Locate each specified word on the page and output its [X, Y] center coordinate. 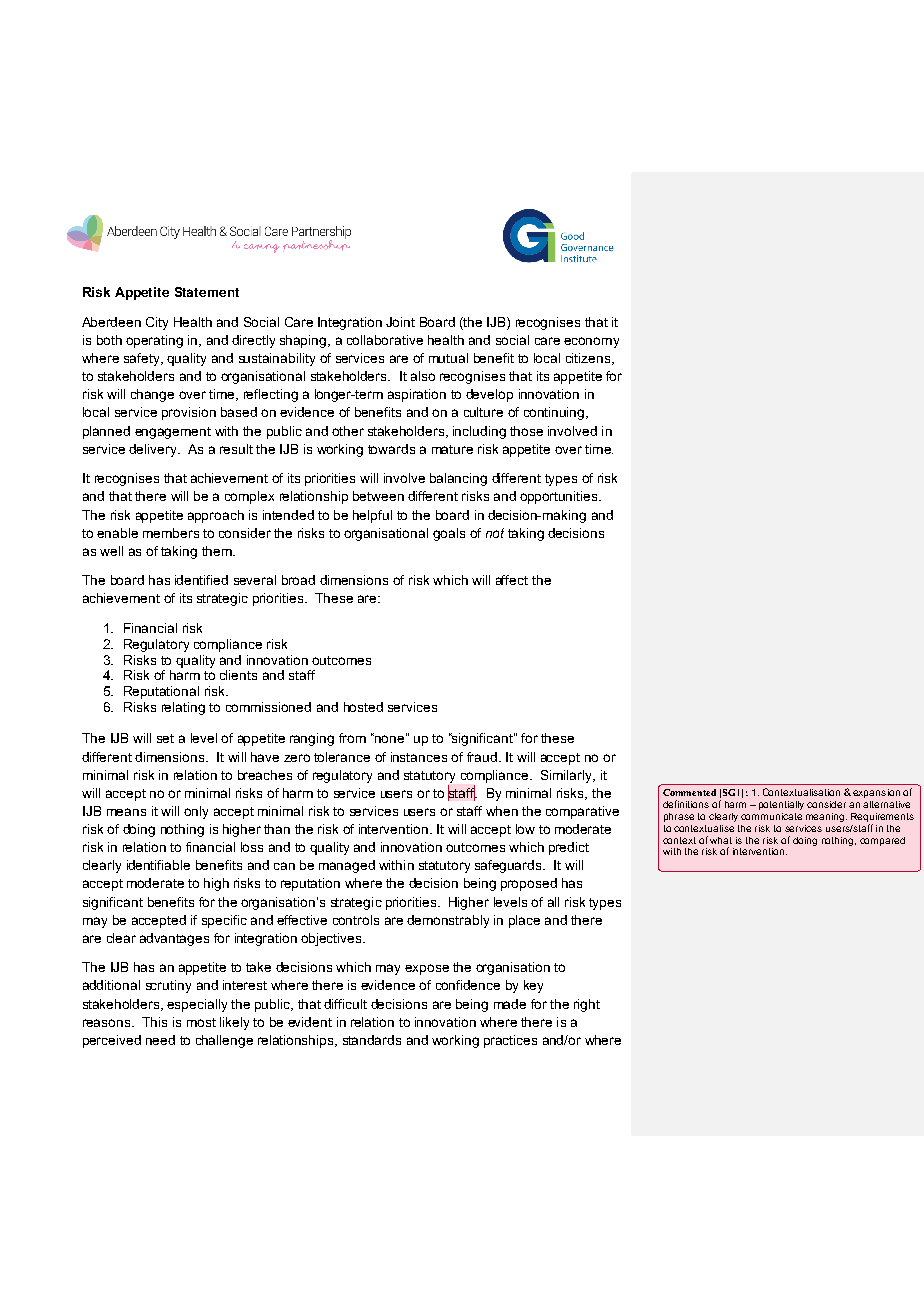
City [157, 323]
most [201, 1022]
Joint [400, 322]
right [587, 1005]
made [510, 1004]
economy [591, 342]
